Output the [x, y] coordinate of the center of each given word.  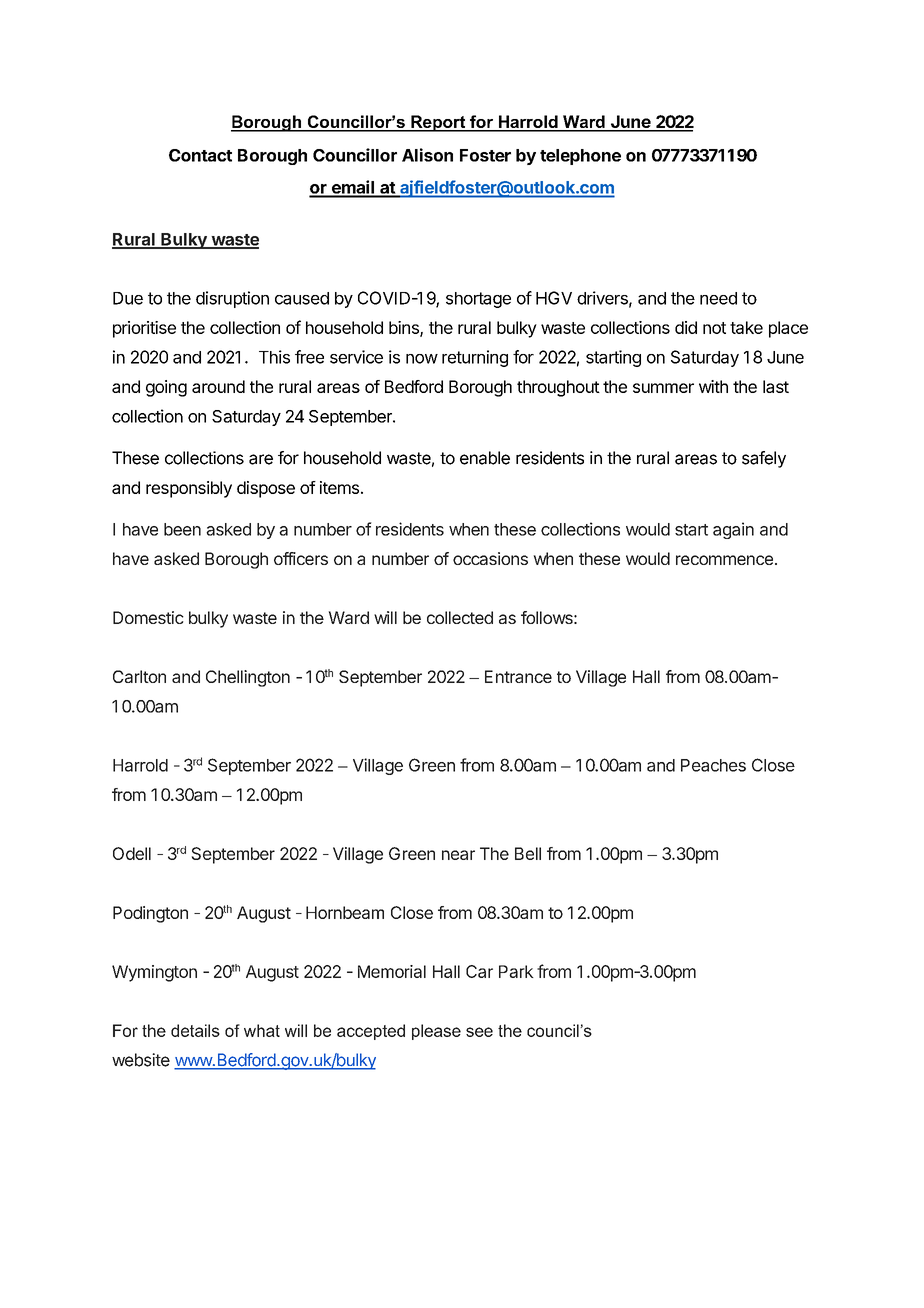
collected [460, 617]
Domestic [148, 617]
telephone [580, 157]
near [458, 855]
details [195, 1030]
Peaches [713, 765]
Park [516, 971]
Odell [132, 853]
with [713, 386]
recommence [724, 560]
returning [475, 358]
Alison [427, 155]
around [218, 386]
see [479, 1032]
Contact [200, 155]
